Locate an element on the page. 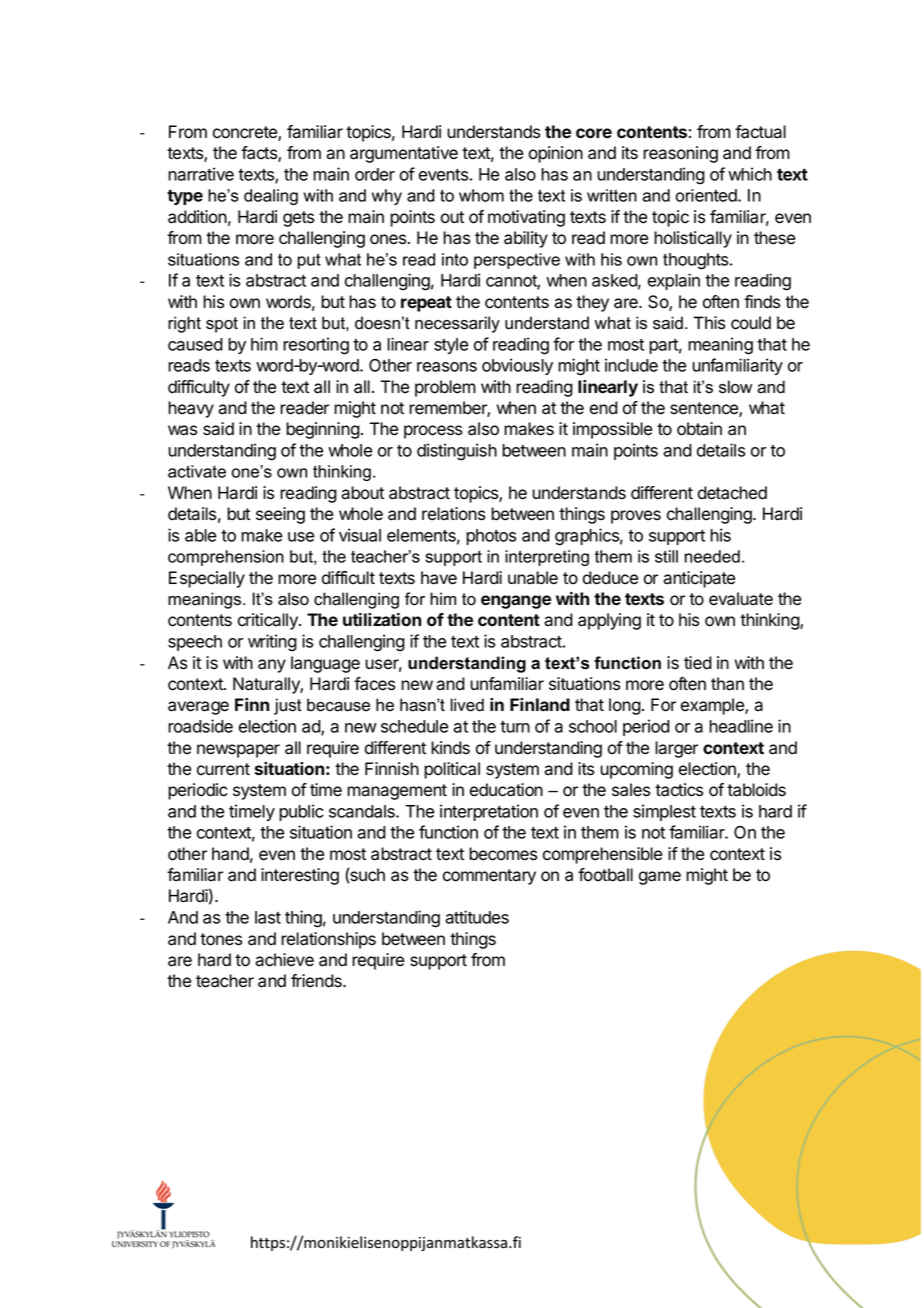 The width and height of the image is (924, 1308). achieve is located at coordinates (284, 960).
